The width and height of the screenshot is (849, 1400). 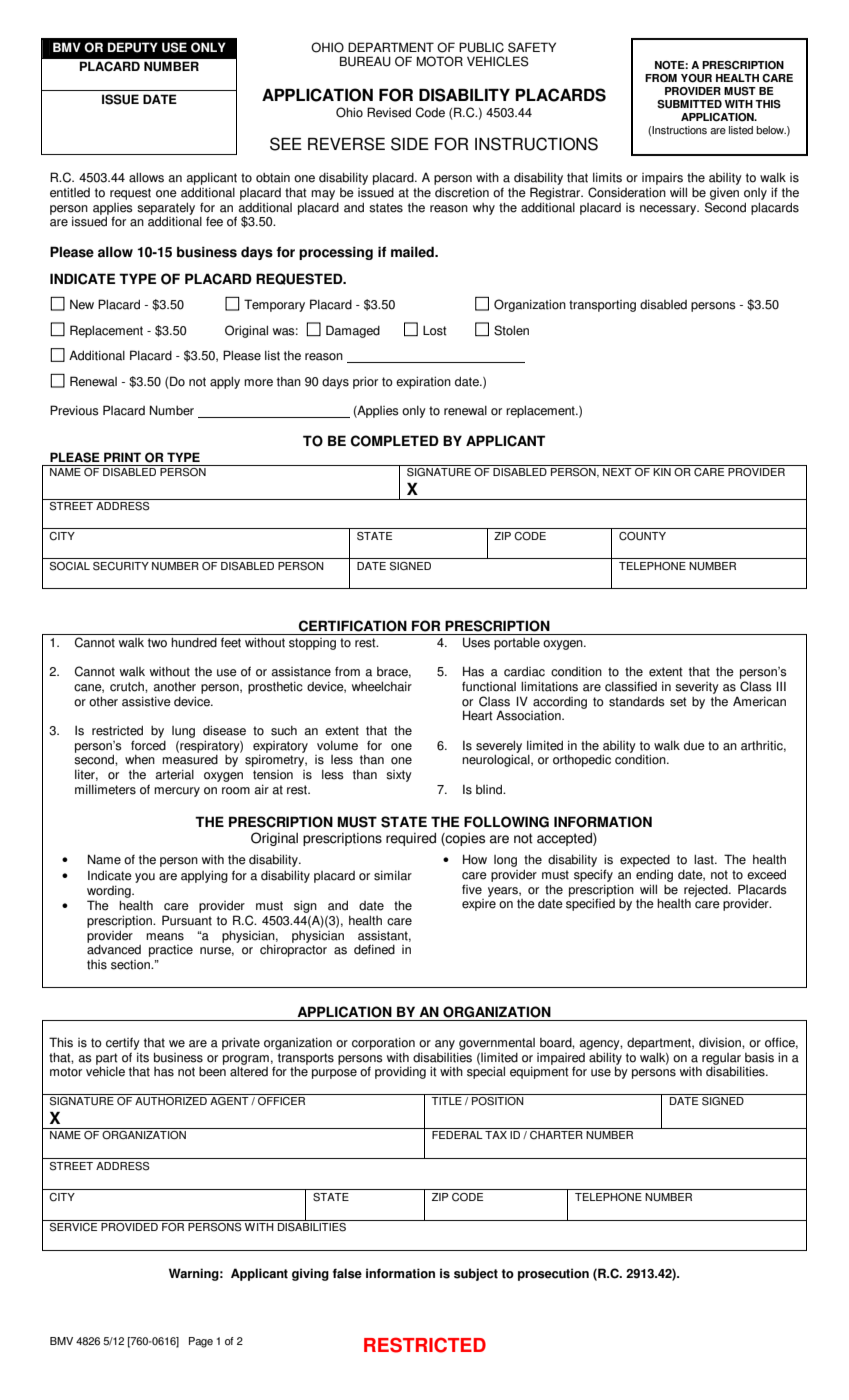 What do you see at coordinates (393, 875) in the screenshot?
I see `similar` at bounding box center [393, 875].
